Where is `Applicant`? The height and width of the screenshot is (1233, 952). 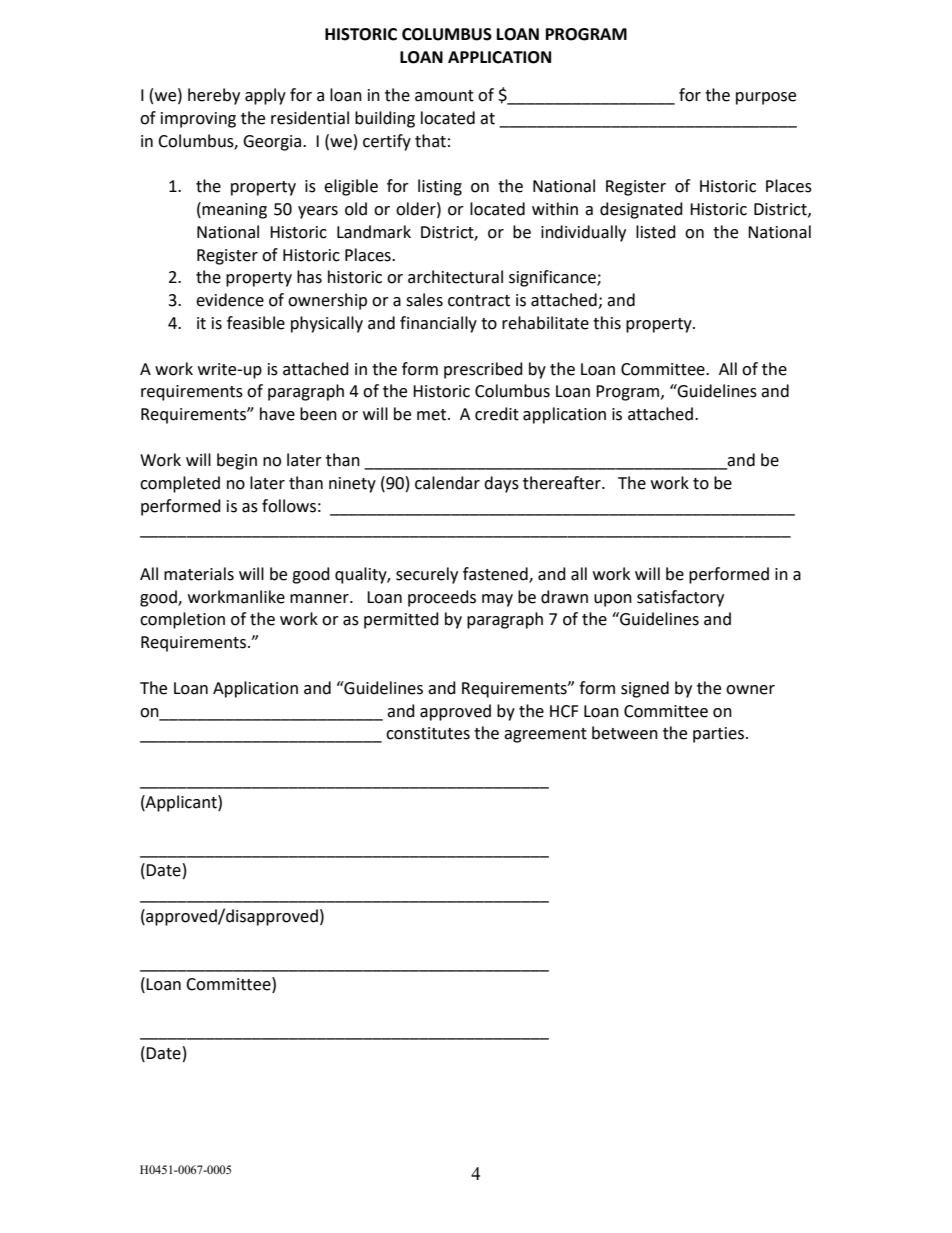
Applicant is located at coordinates (181, 803).
